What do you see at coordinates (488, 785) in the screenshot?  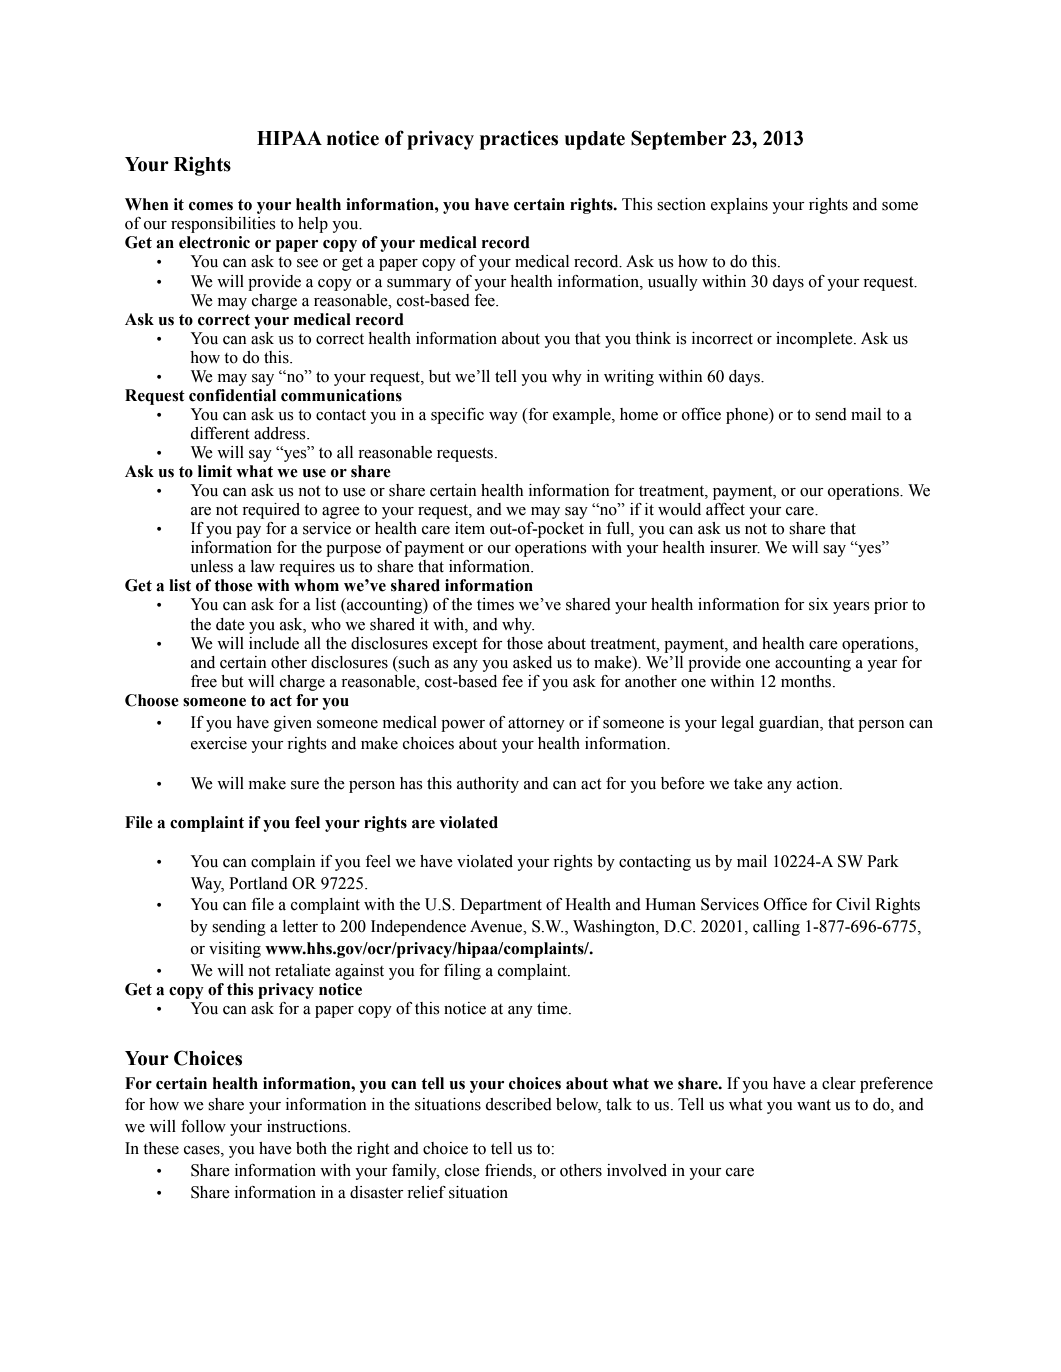 I see `authority` at bounding box center [488, 785].
